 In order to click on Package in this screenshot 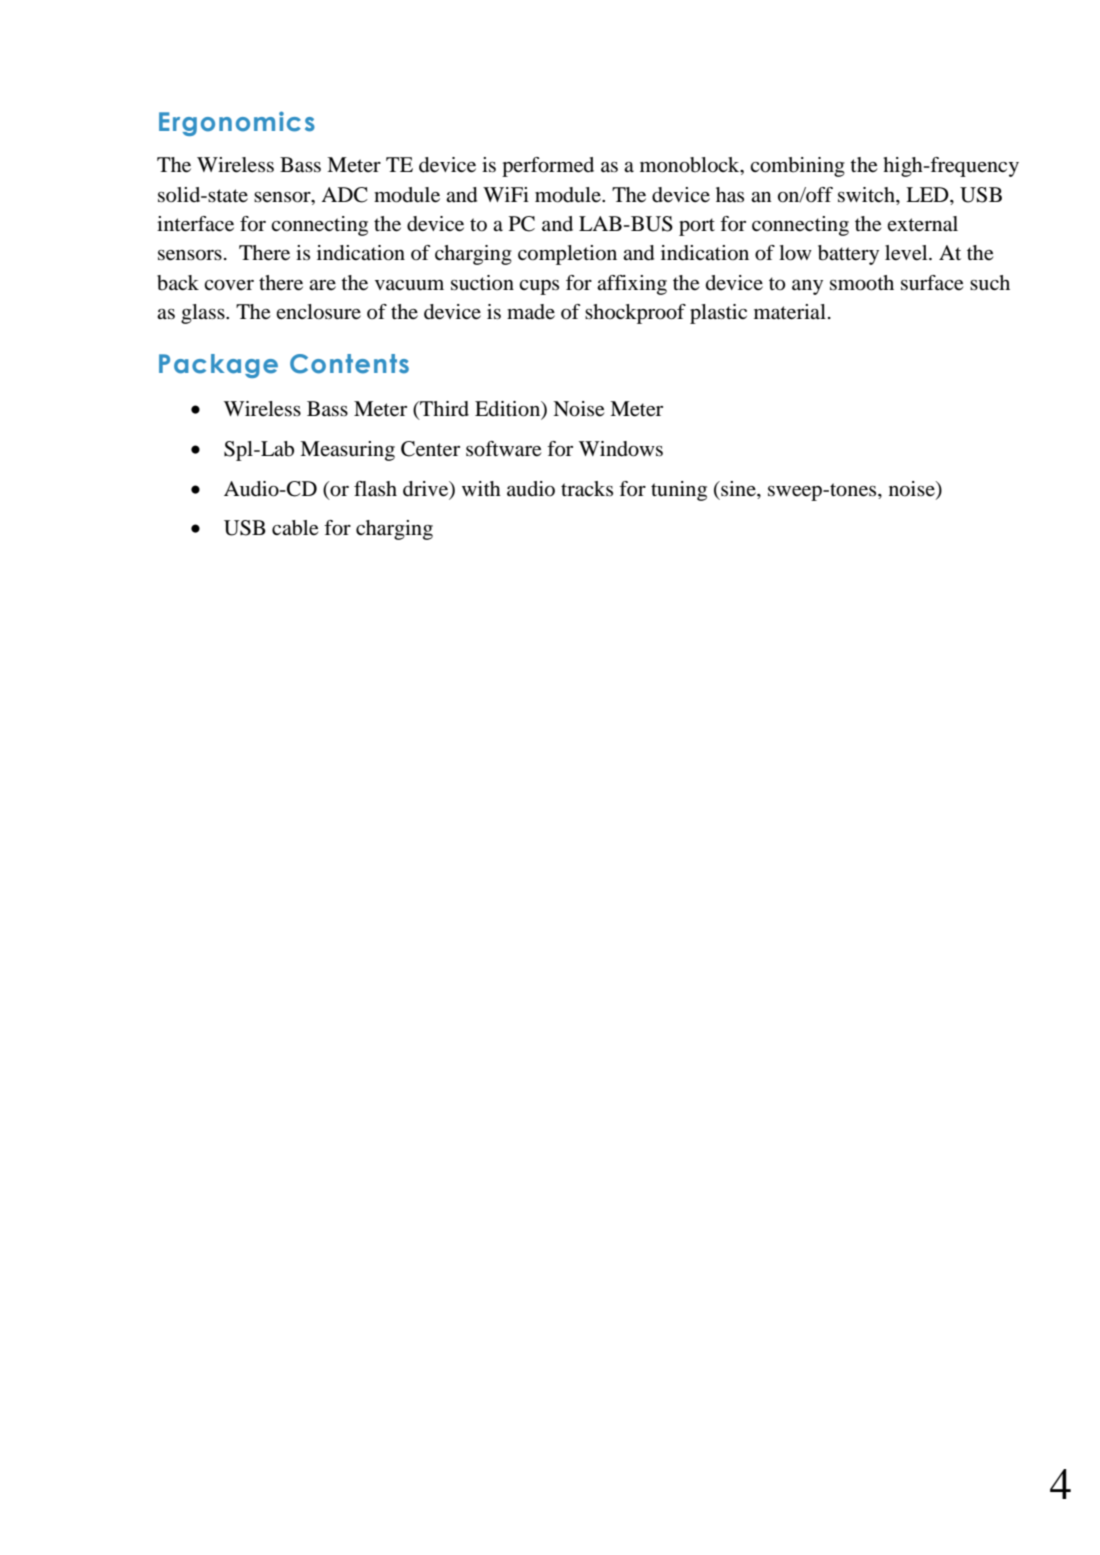, I will do `click(218, 366)`.
